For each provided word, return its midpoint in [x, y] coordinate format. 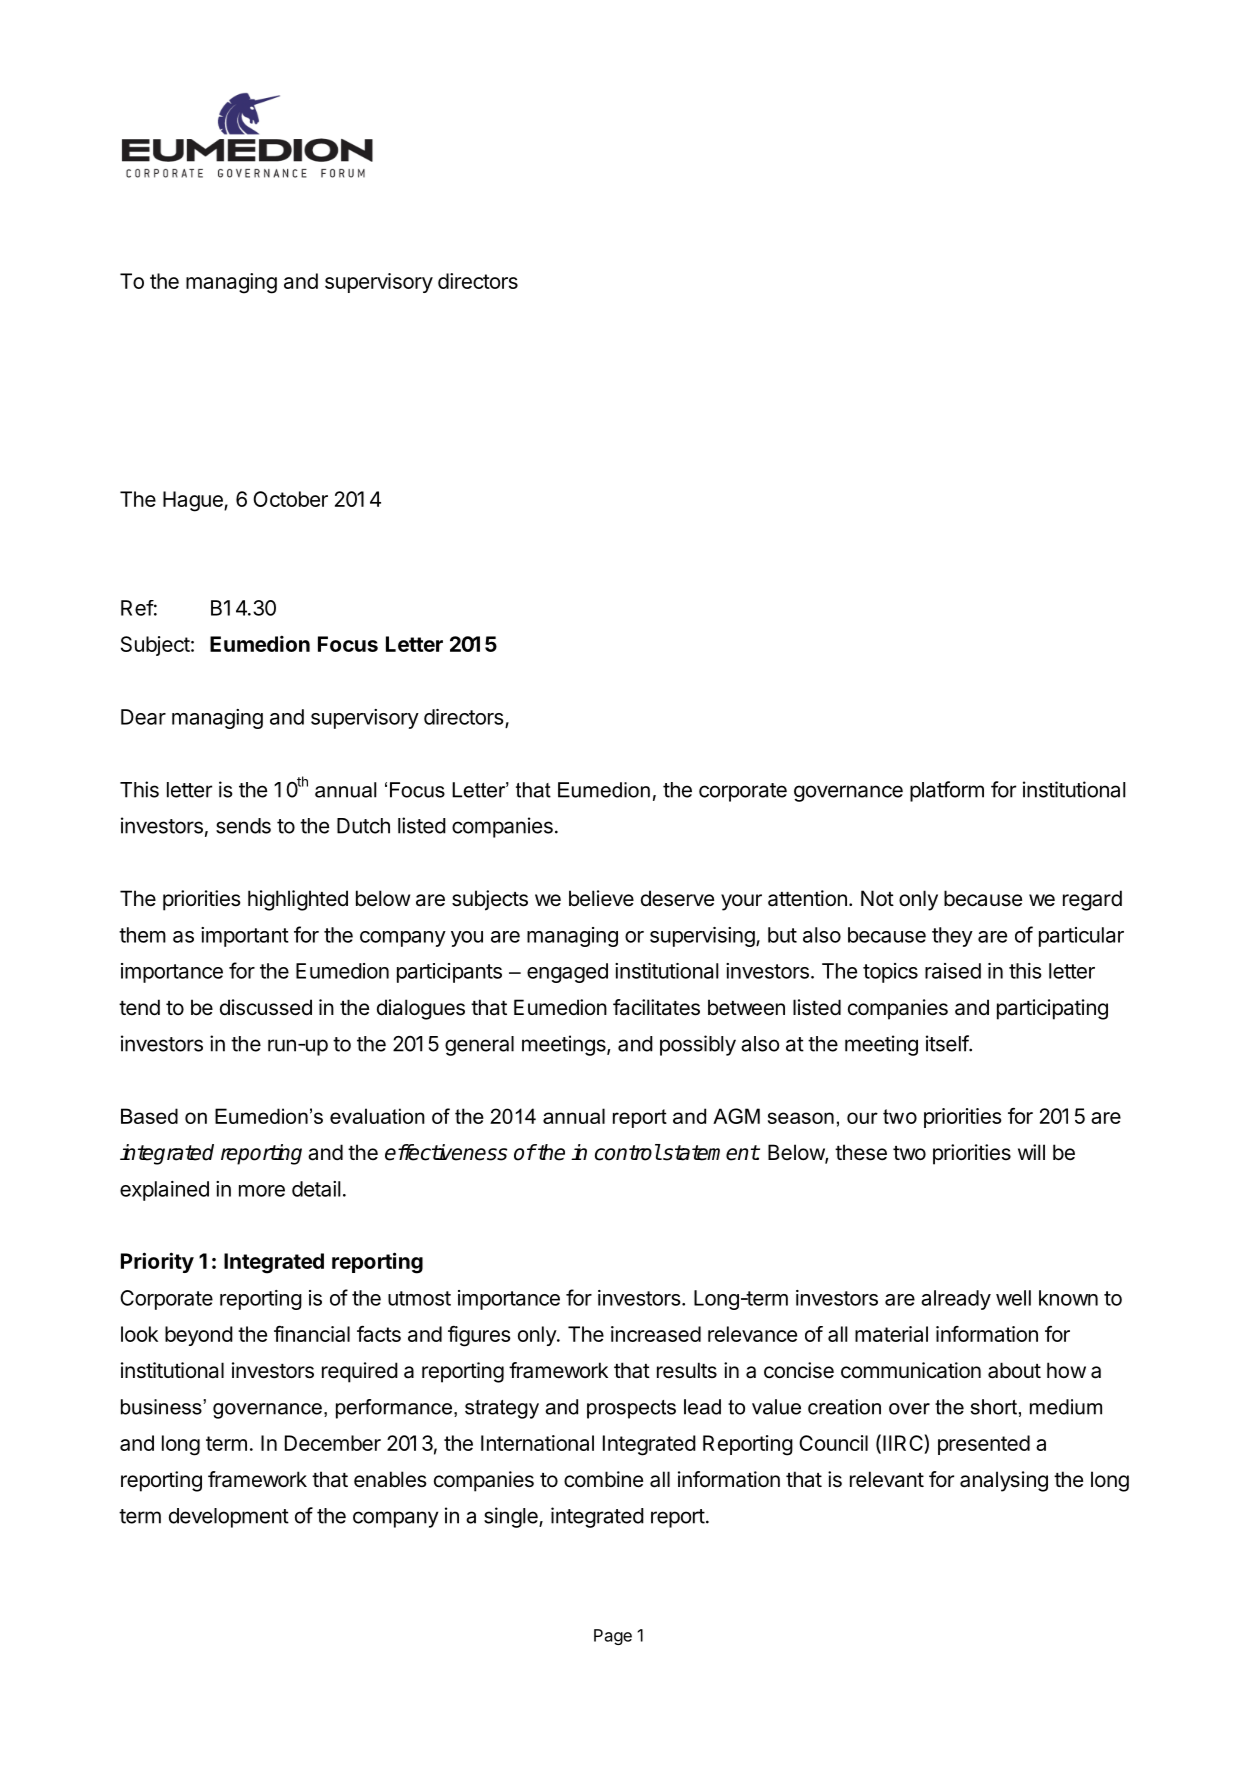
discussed [266, 1007]
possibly [698, 1045]
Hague [194, 501]
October [290, 499]
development [229, 1518]
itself [948, 1043]
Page [613, 1637]
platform [947, 791]
